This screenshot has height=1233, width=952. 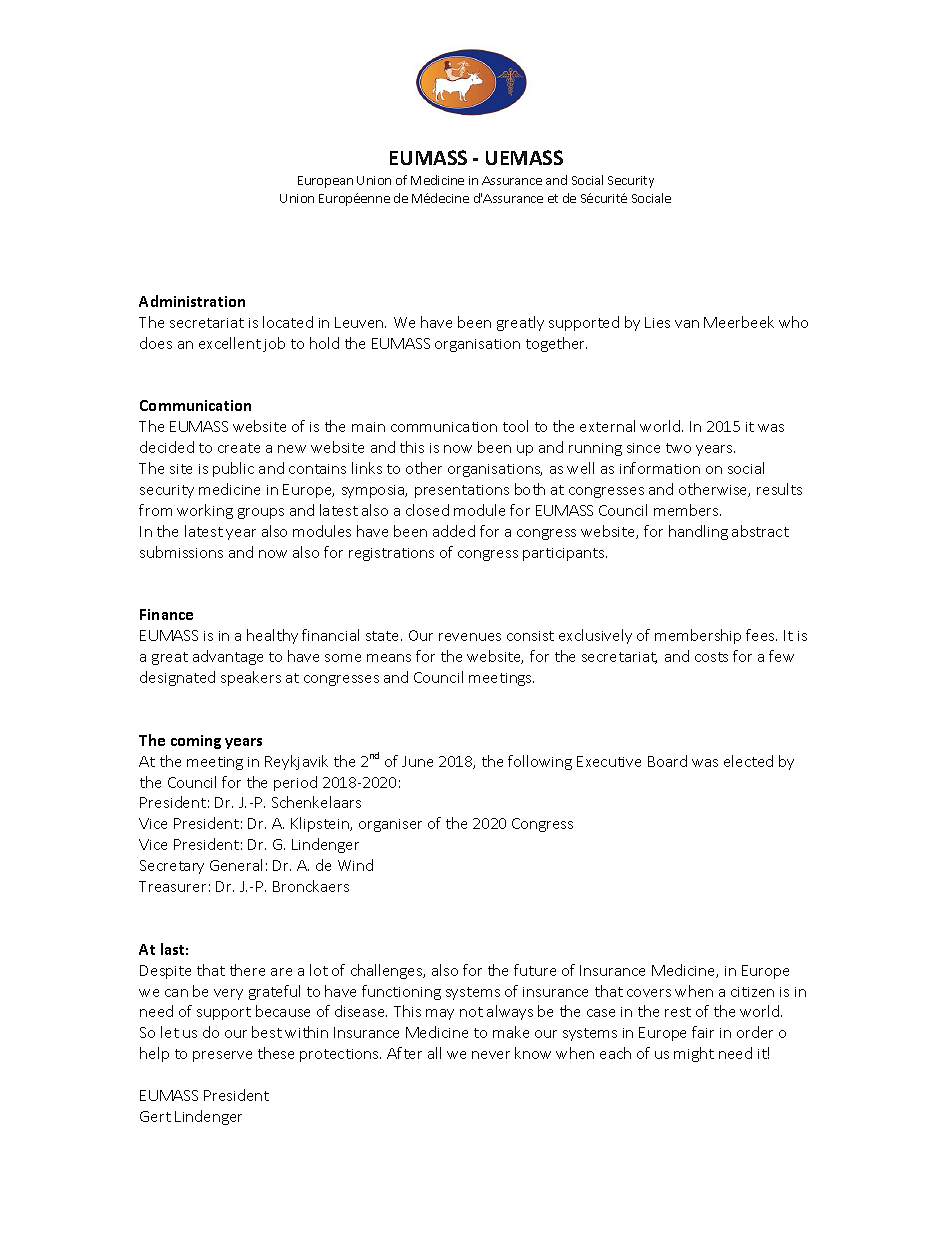 What do you see at coordinates (711, 657) in the screenshot?
I see `costs` at bounding box center [711, 657].
